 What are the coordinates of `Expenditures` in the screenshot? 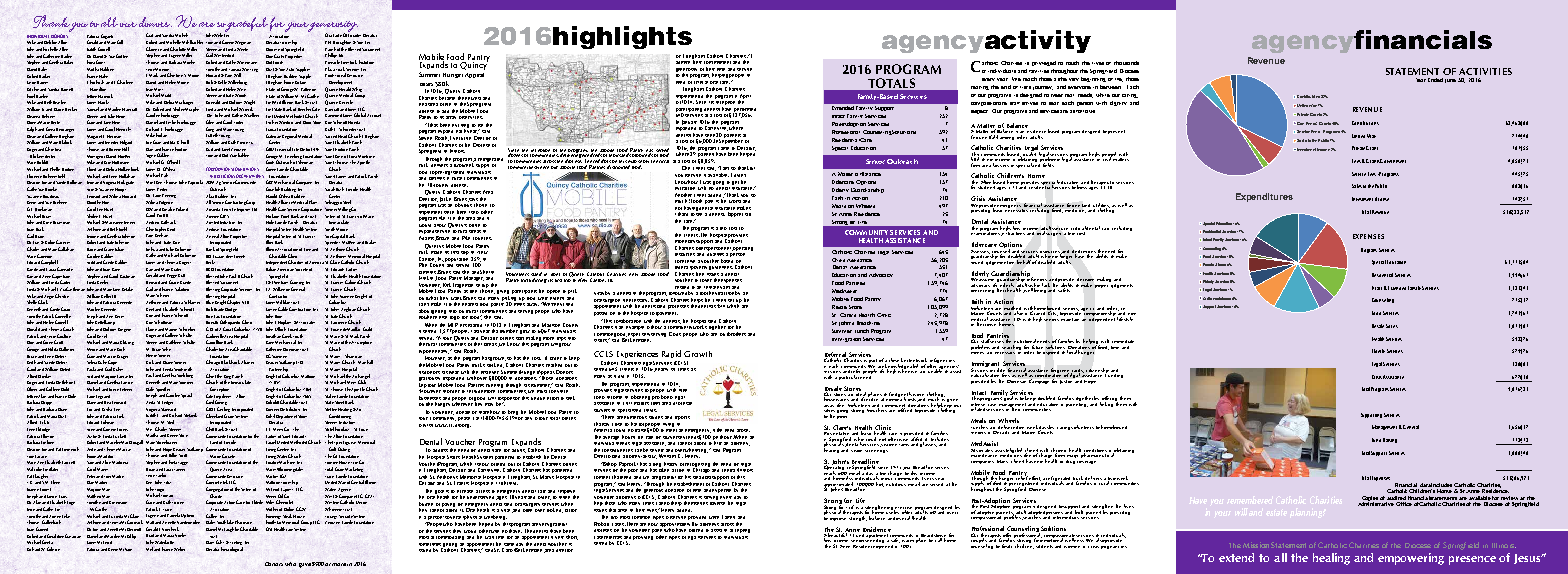 It's located at (1264, 197).
